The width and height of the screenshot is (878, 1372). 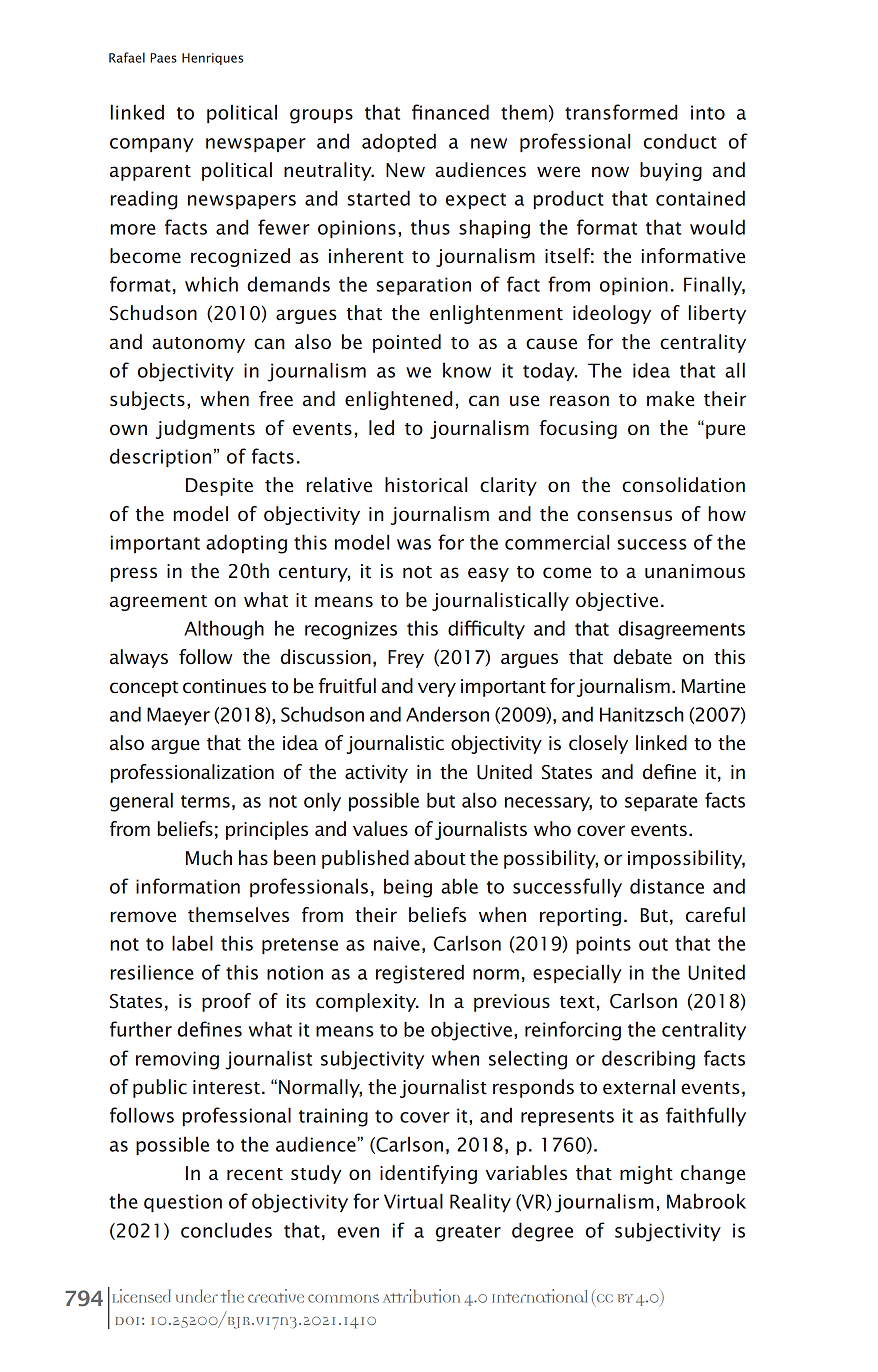 I want to click on company, so click(x=152, y=145).
